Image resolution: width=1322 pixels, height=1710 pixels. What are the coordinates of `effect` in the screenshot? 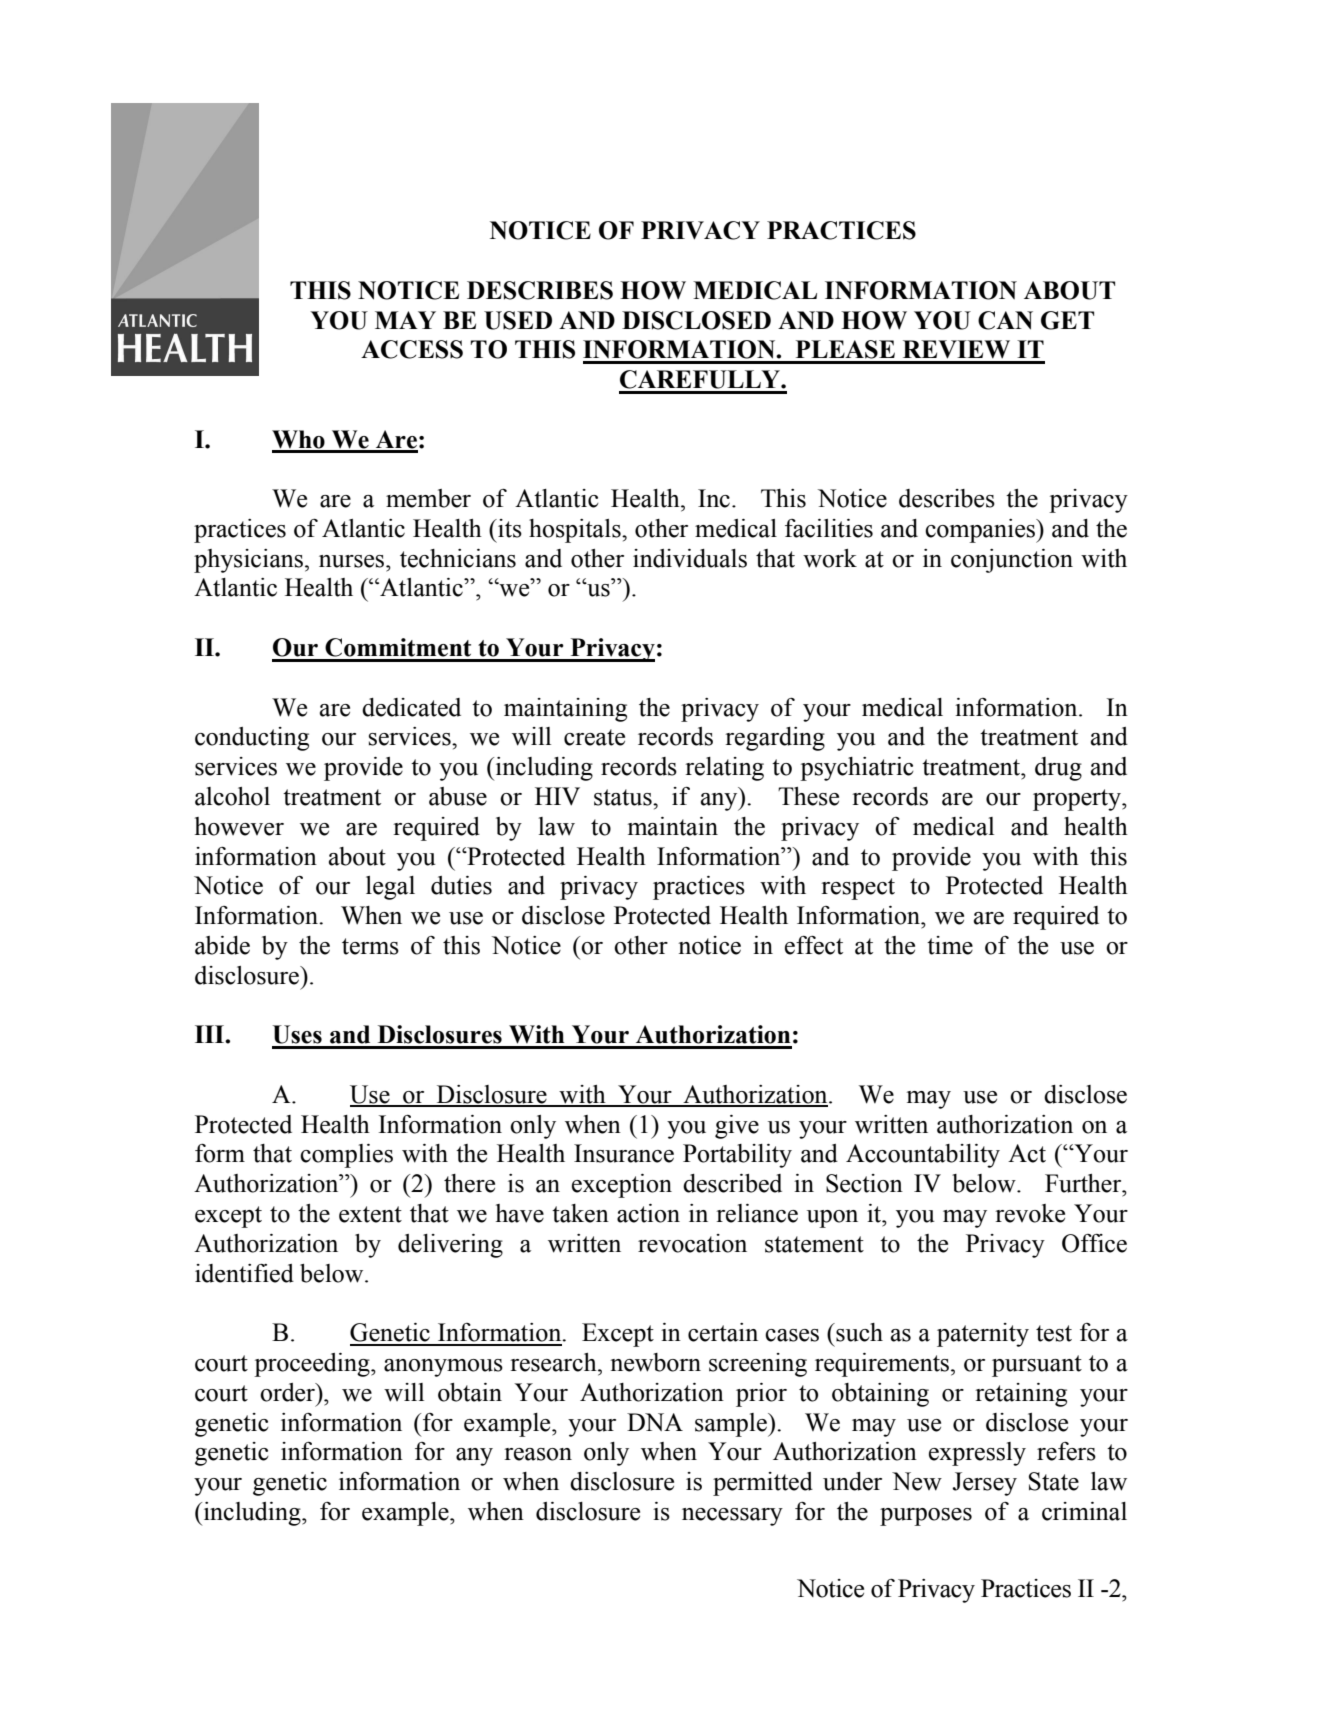 It's located at (814, 945).
